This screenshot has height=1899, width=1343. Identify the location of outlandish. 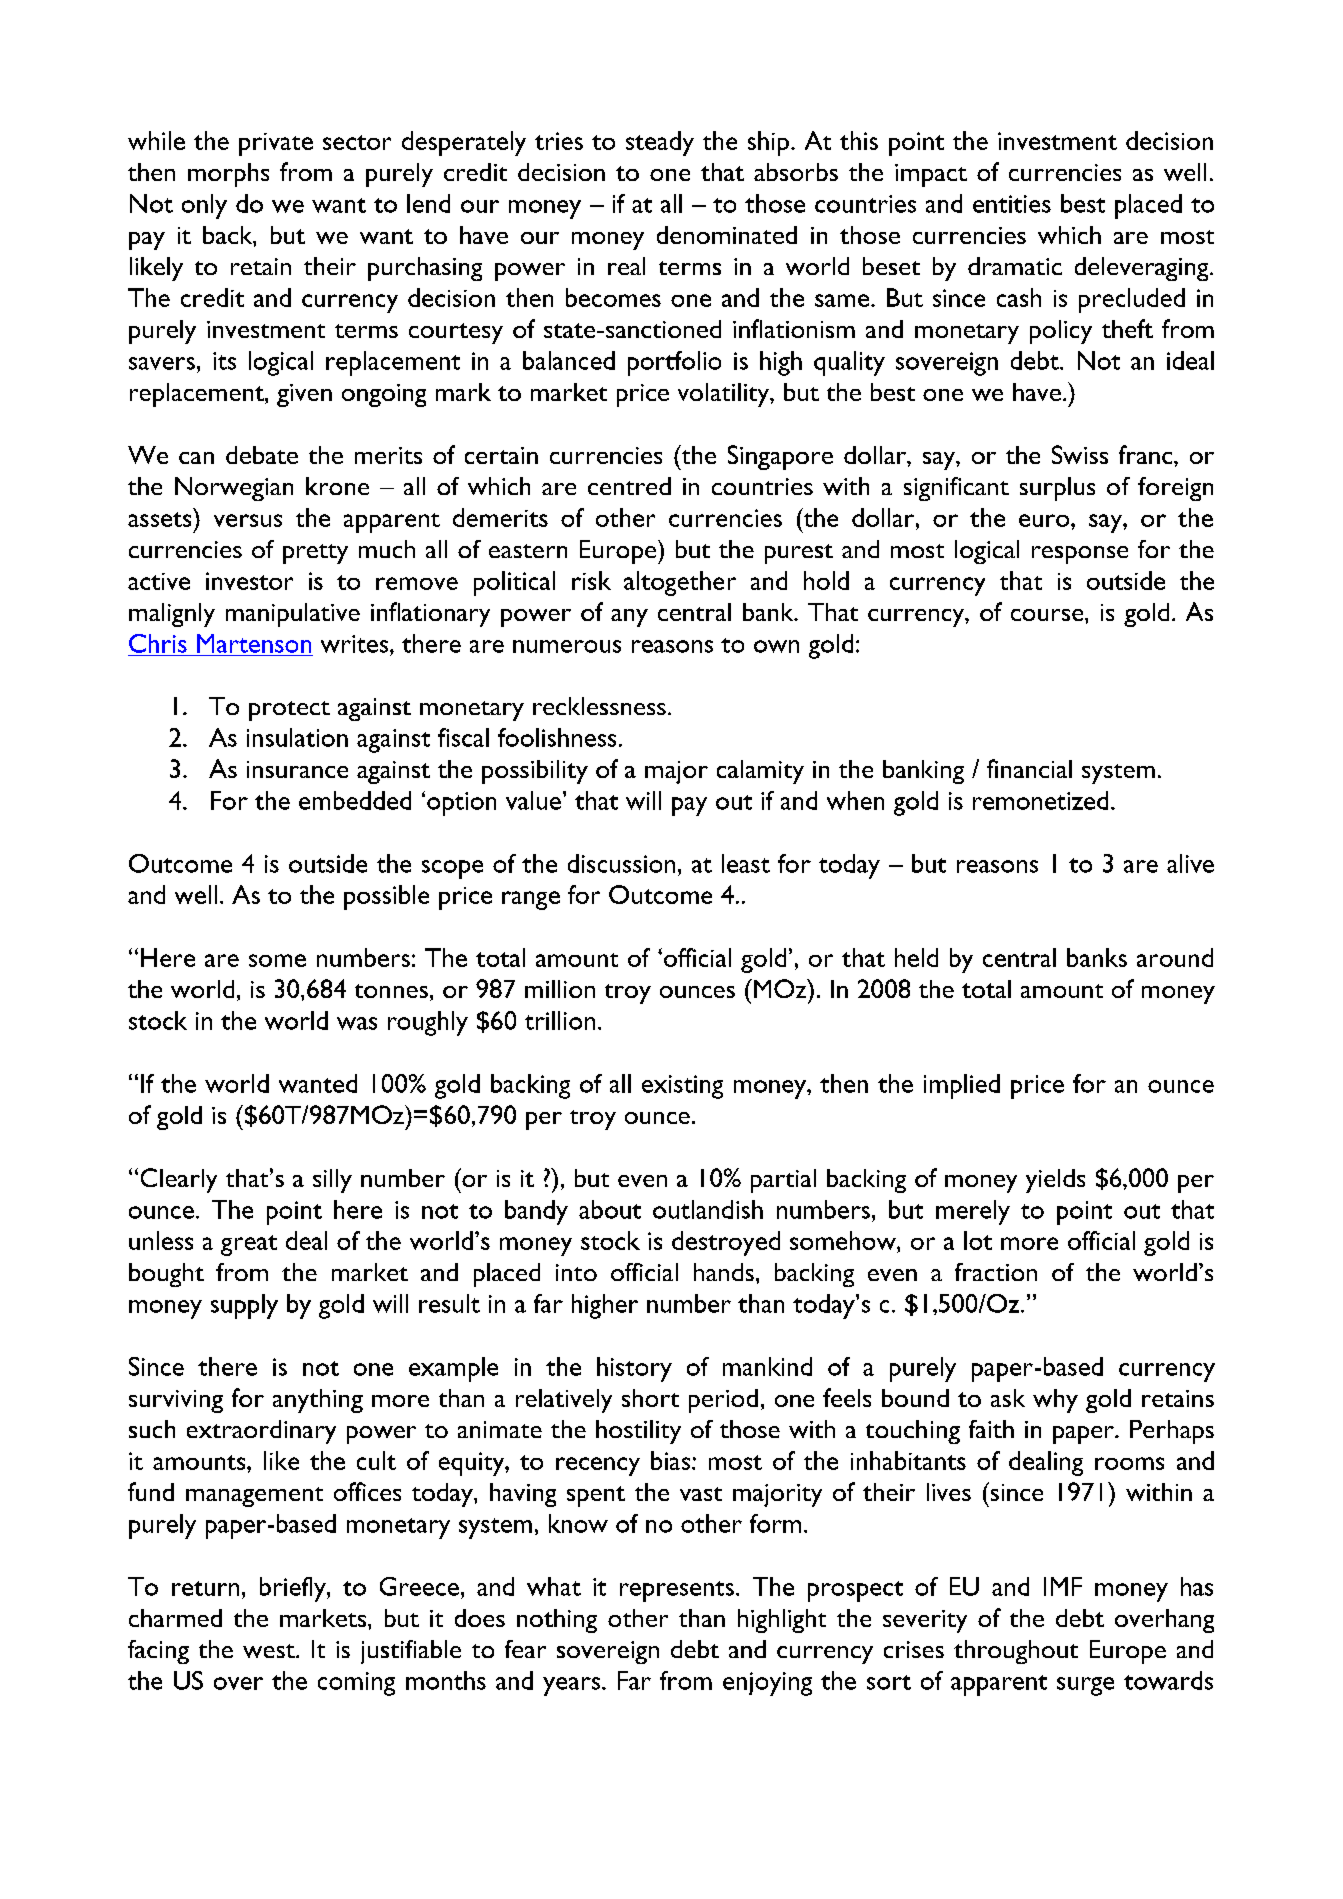
(708, 1209).
